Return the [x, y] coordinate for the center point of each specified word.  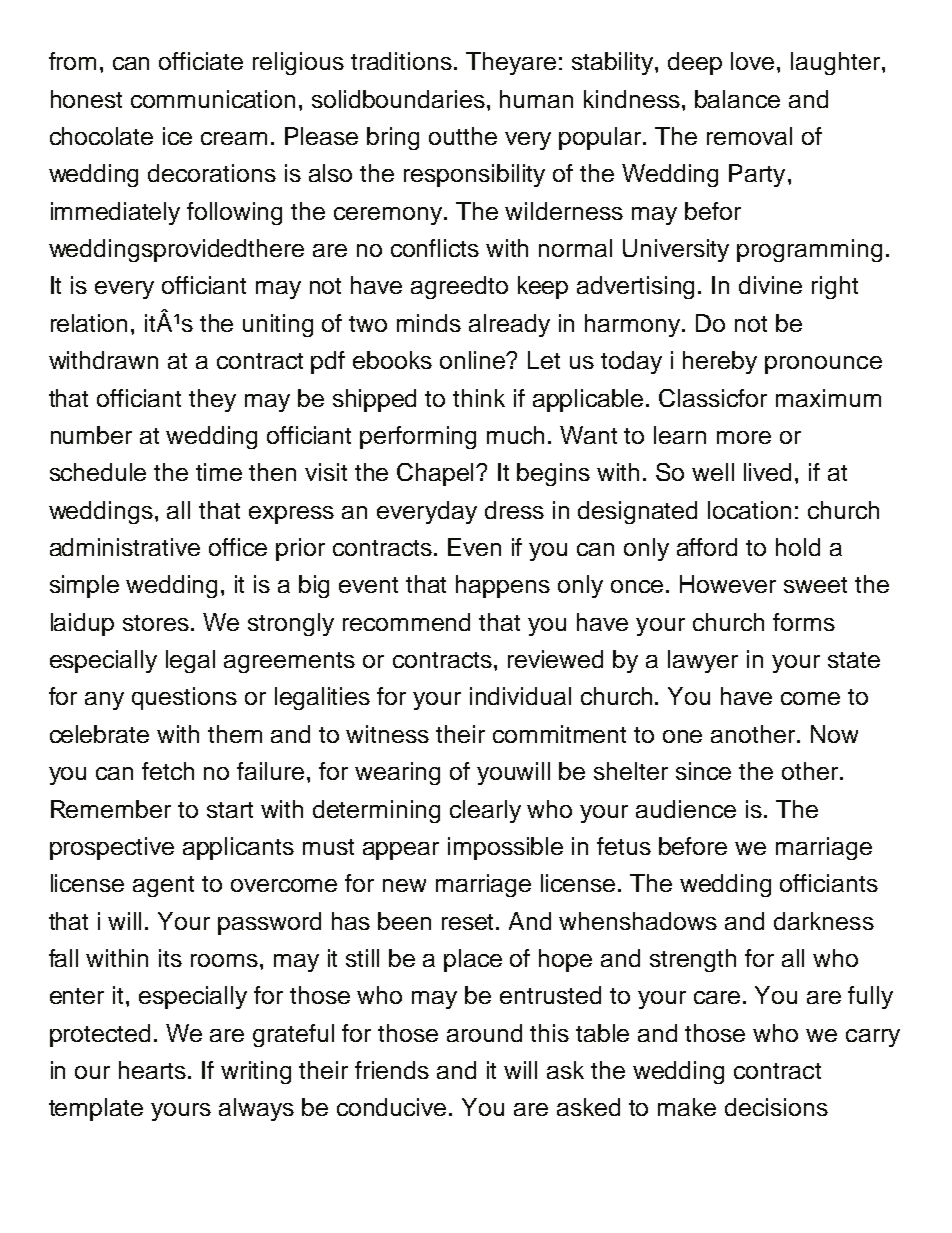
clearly [485, 811]
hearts [152, 1070]
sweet [815, 585]
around [484, 1033]
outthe [463, 136]
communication [213, 99]
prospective [112, 848]
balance [737, 99]
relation [89, 323]
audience [686, 809]
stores [156, 623]
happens [503, 586]
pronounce [823, 365]
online [474, 360]
